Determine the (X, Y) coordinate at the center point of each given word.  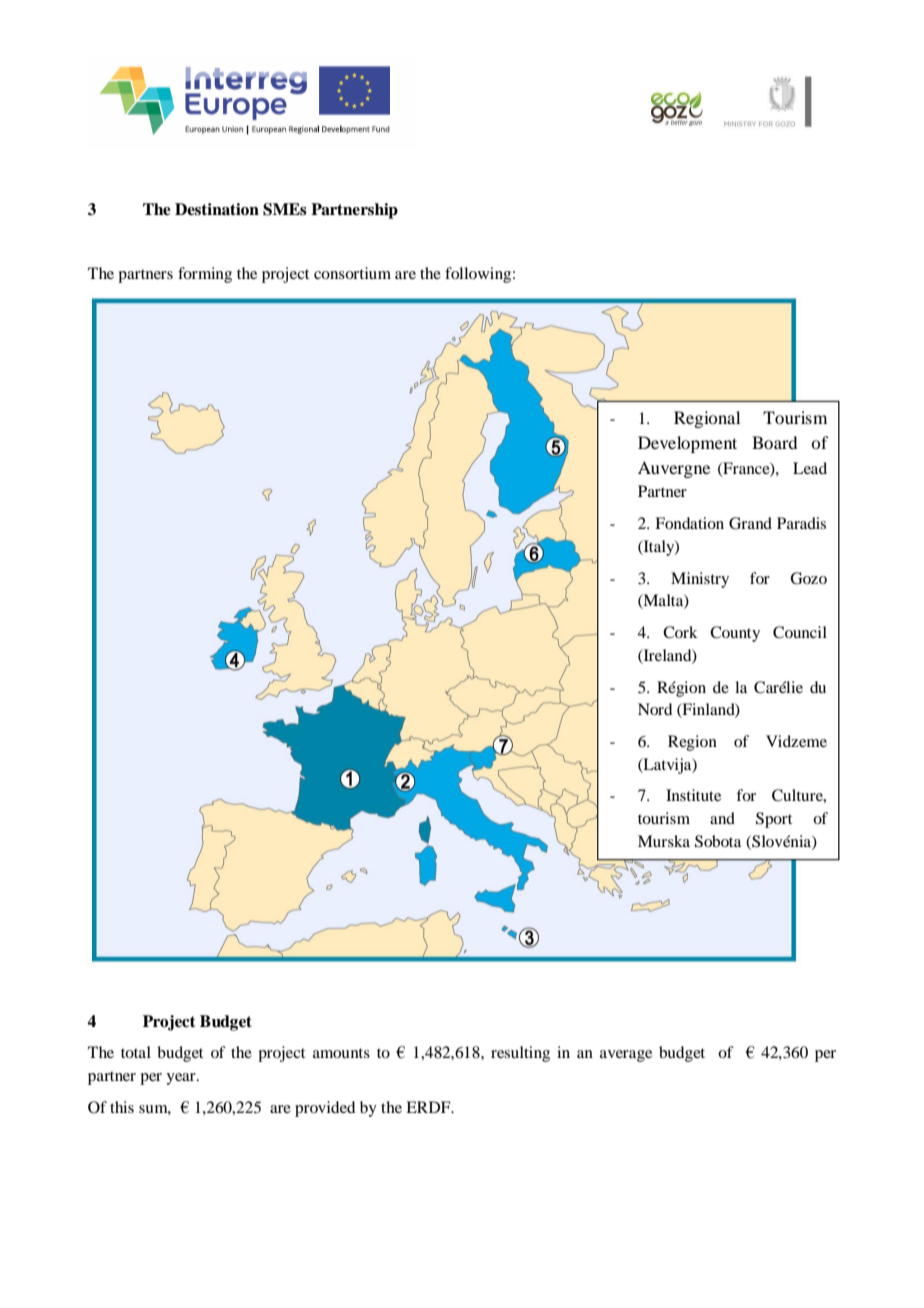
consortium (352, 273)
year (182, 1079)
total (136, 1052)
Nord (655, 709)
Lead (810, 468)
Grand (750, 523)
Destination (217, 209)
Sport (774, 820)
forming (205, 275)
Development (687, 444)
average (626, 1056)
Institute (693, 795)
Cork (680, 632)
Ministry (700, 580)
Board (774, 442)
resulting (520, 1054)
